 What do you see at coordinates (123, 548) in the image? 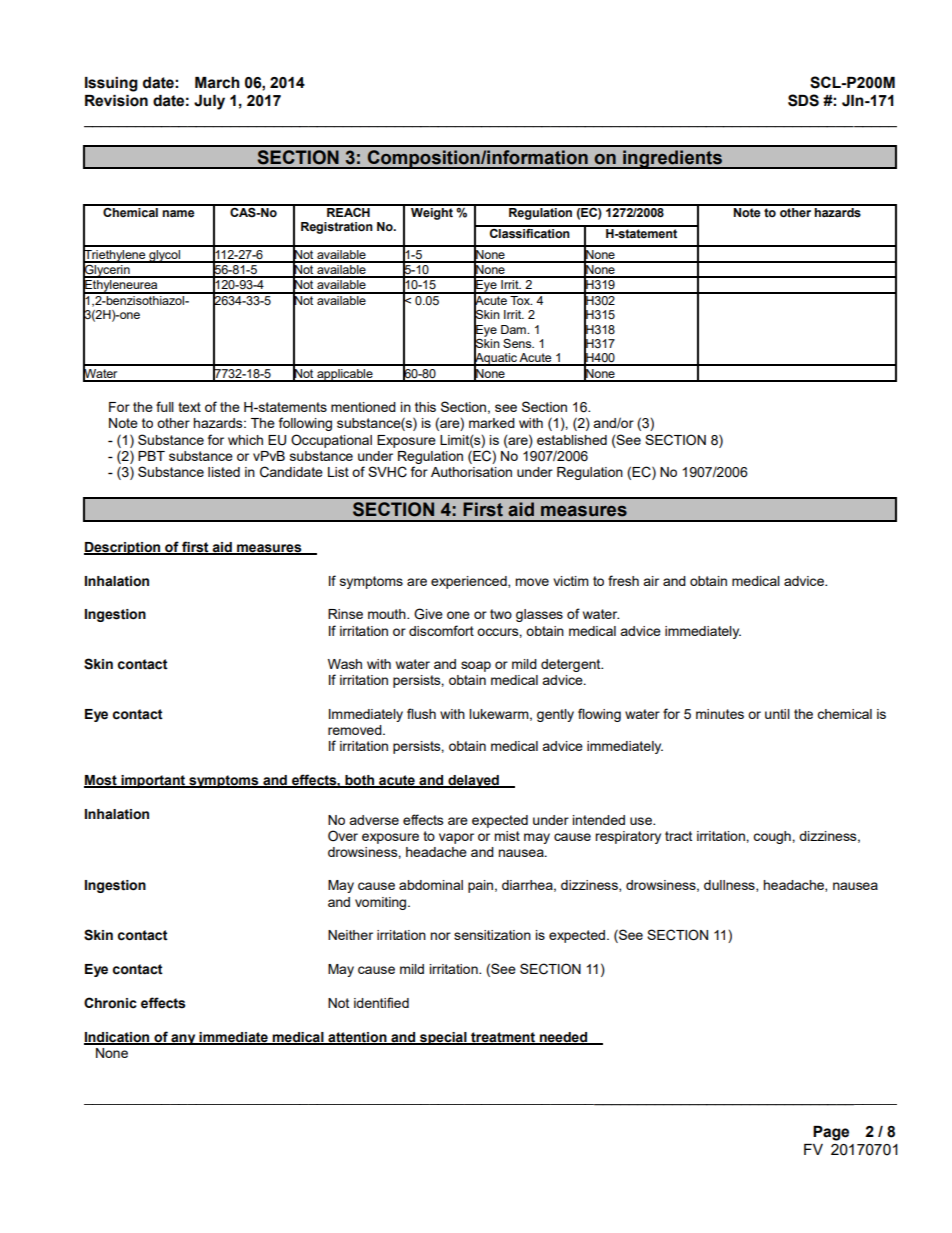
I see `Description` at bounding box center [123, 548].
